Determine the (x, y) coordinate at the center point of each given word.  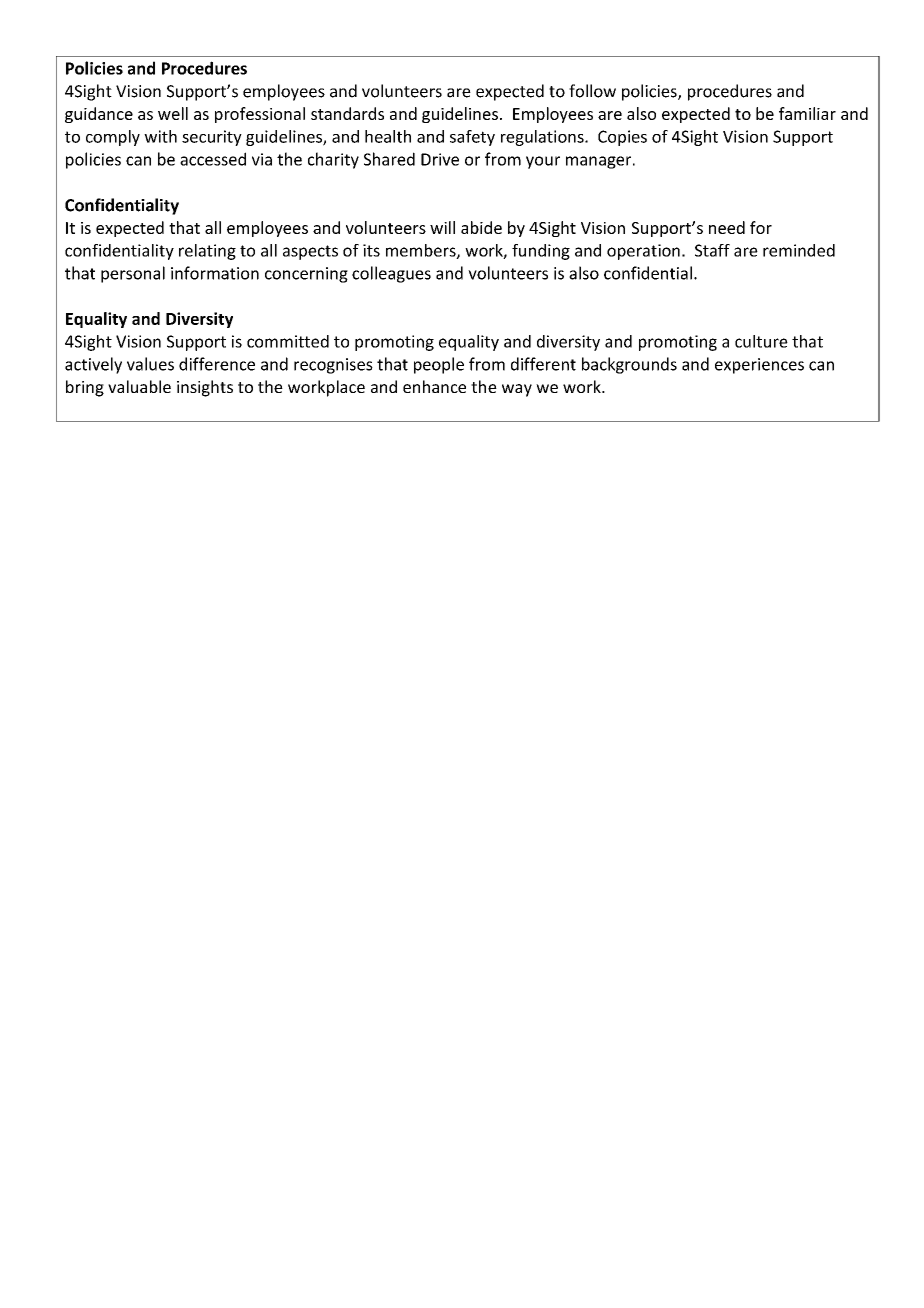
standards (347, 113)
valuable (139, 386)
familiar (807, 113)
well (173, 113)
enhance (434, 386)
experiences (759, 366)
